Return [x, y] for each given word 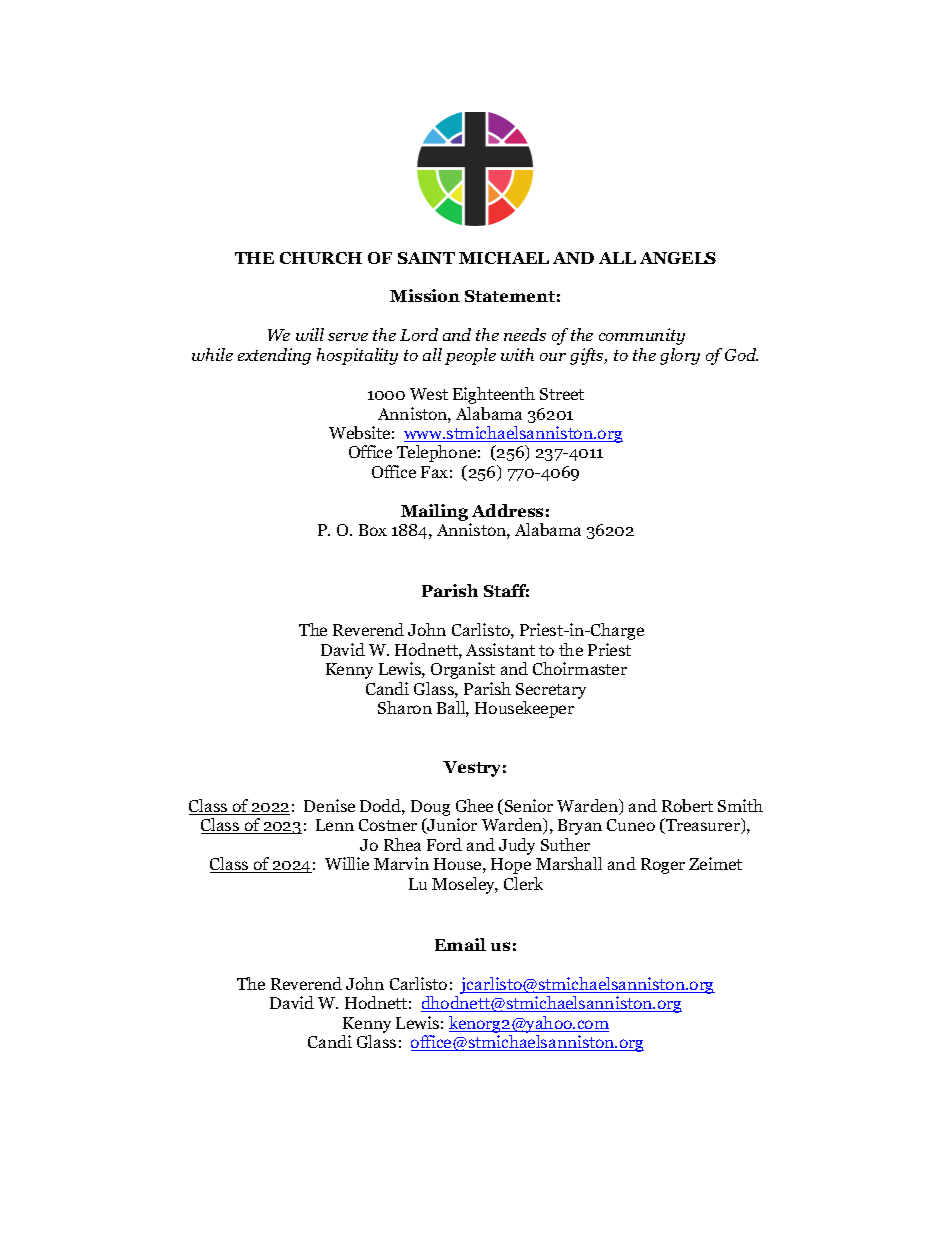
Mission [425, 295]
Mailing [434, 512]
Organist [463, 670]
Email [460, 944]
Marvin [401, 863]
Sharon [405, 707]
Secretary [551, 691]
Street [562, 394]
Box [373, 530]
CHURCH [321, 258]
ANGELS [678, 258]
